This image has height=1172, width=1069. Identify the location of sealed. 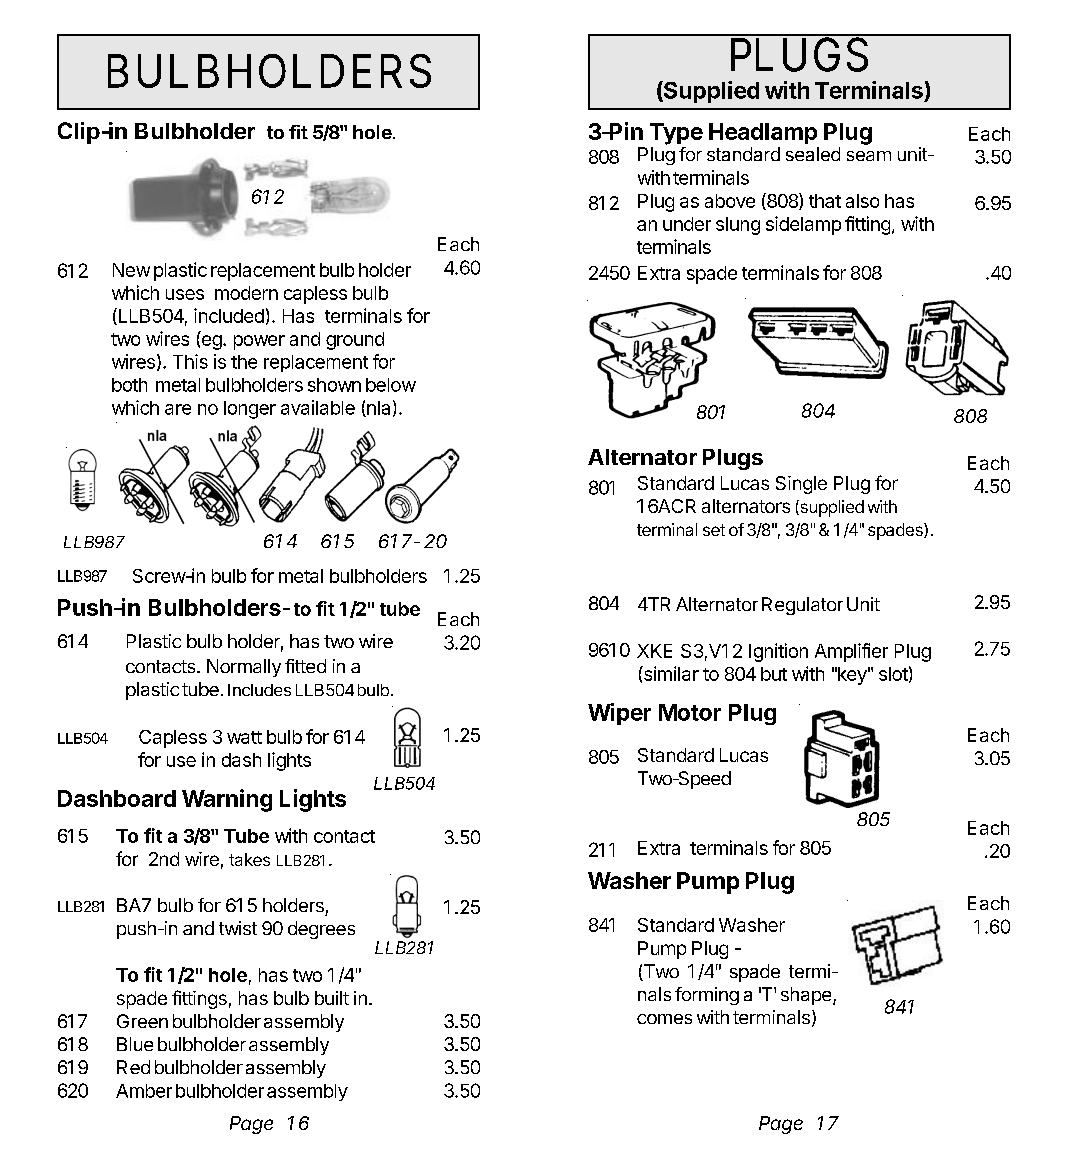
(813, 154).
